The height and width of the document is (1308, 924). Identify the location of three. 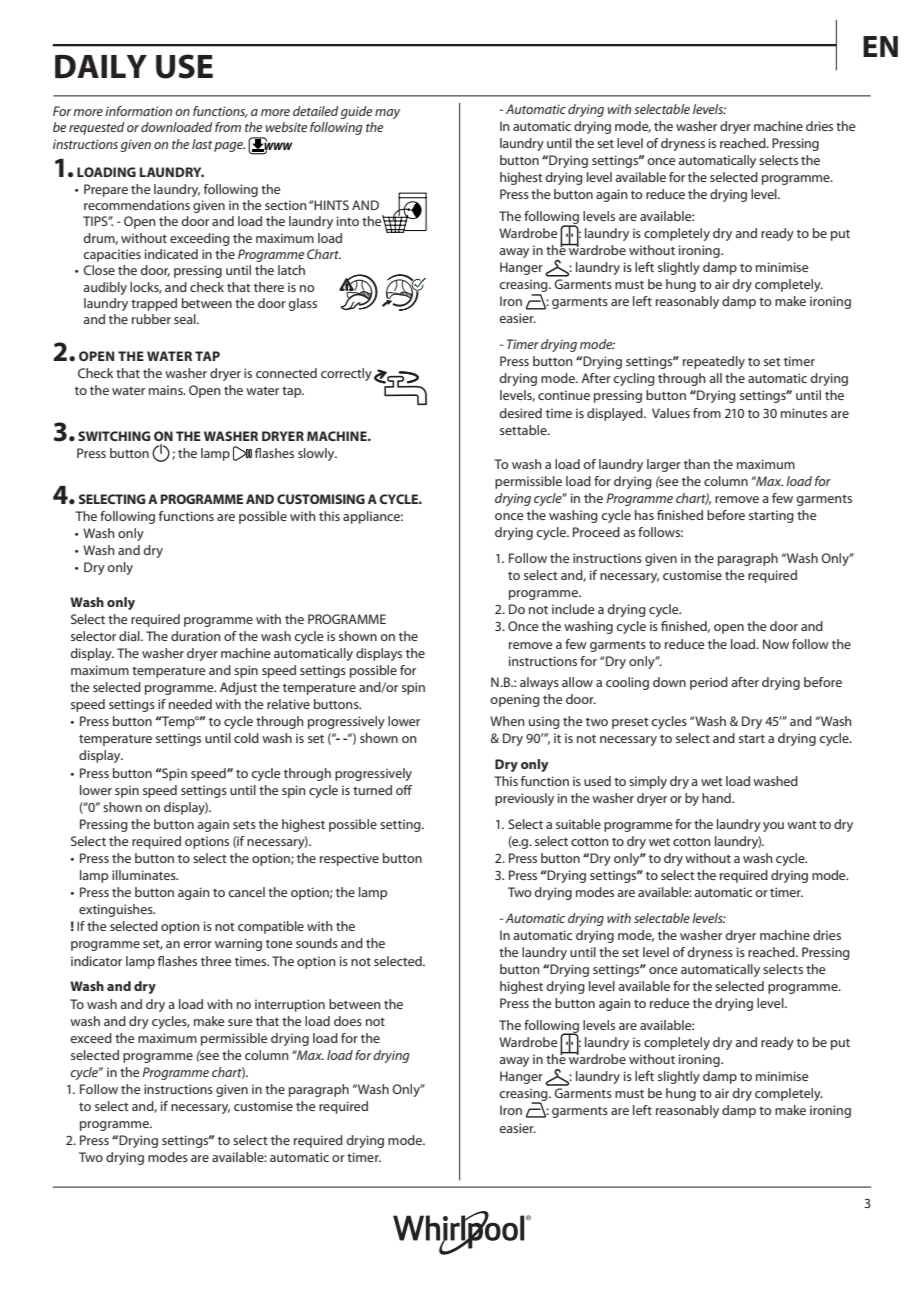
(216, 961).
